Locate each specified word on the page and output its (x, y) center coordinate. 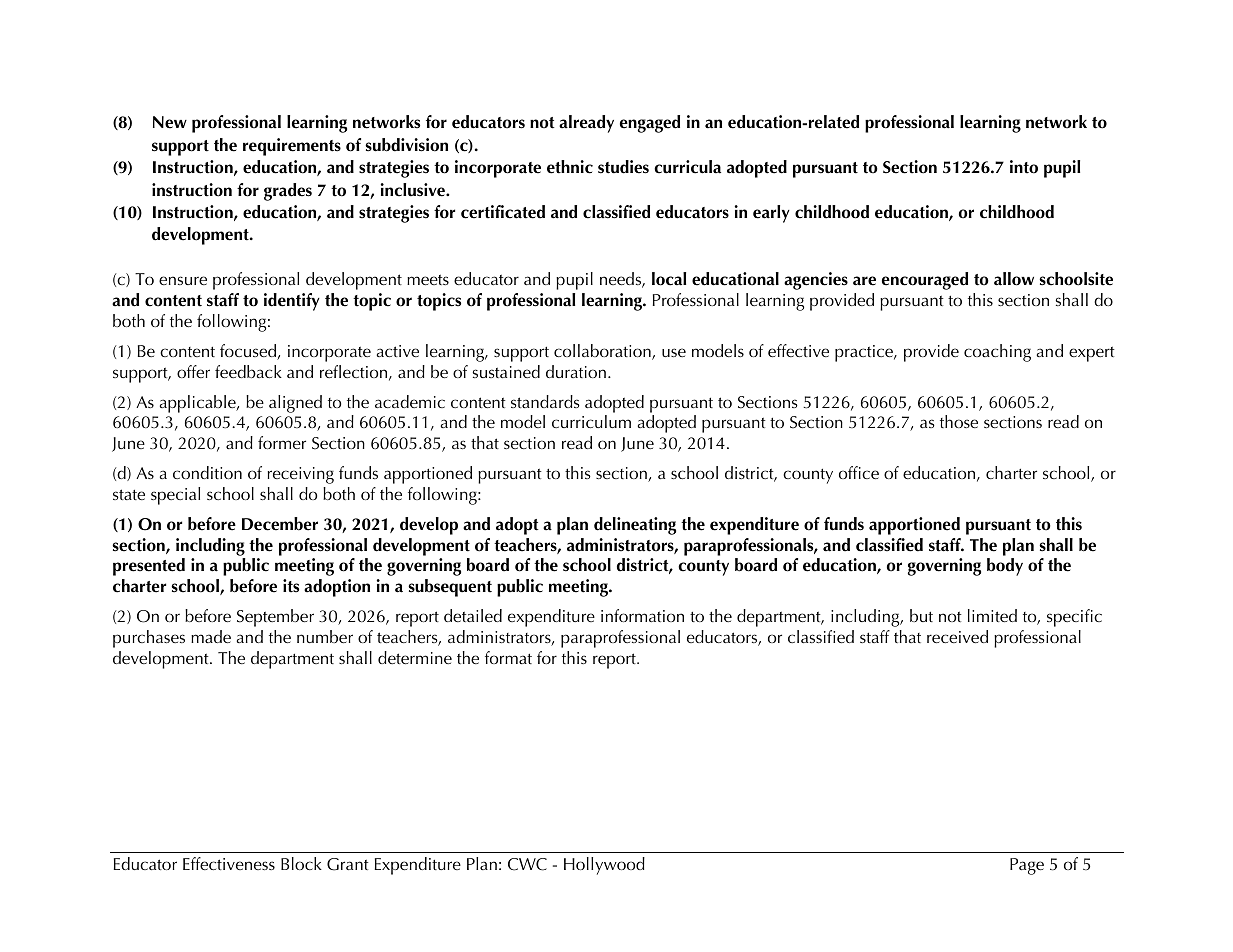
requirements (292, 147)
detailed (473, 615)
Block (301, 863)
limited (992, 615)
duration (576, 371)
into (1024, 167)
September (275, 618)
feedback (248, 371)
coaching (997, 353)
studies (623, 167)
